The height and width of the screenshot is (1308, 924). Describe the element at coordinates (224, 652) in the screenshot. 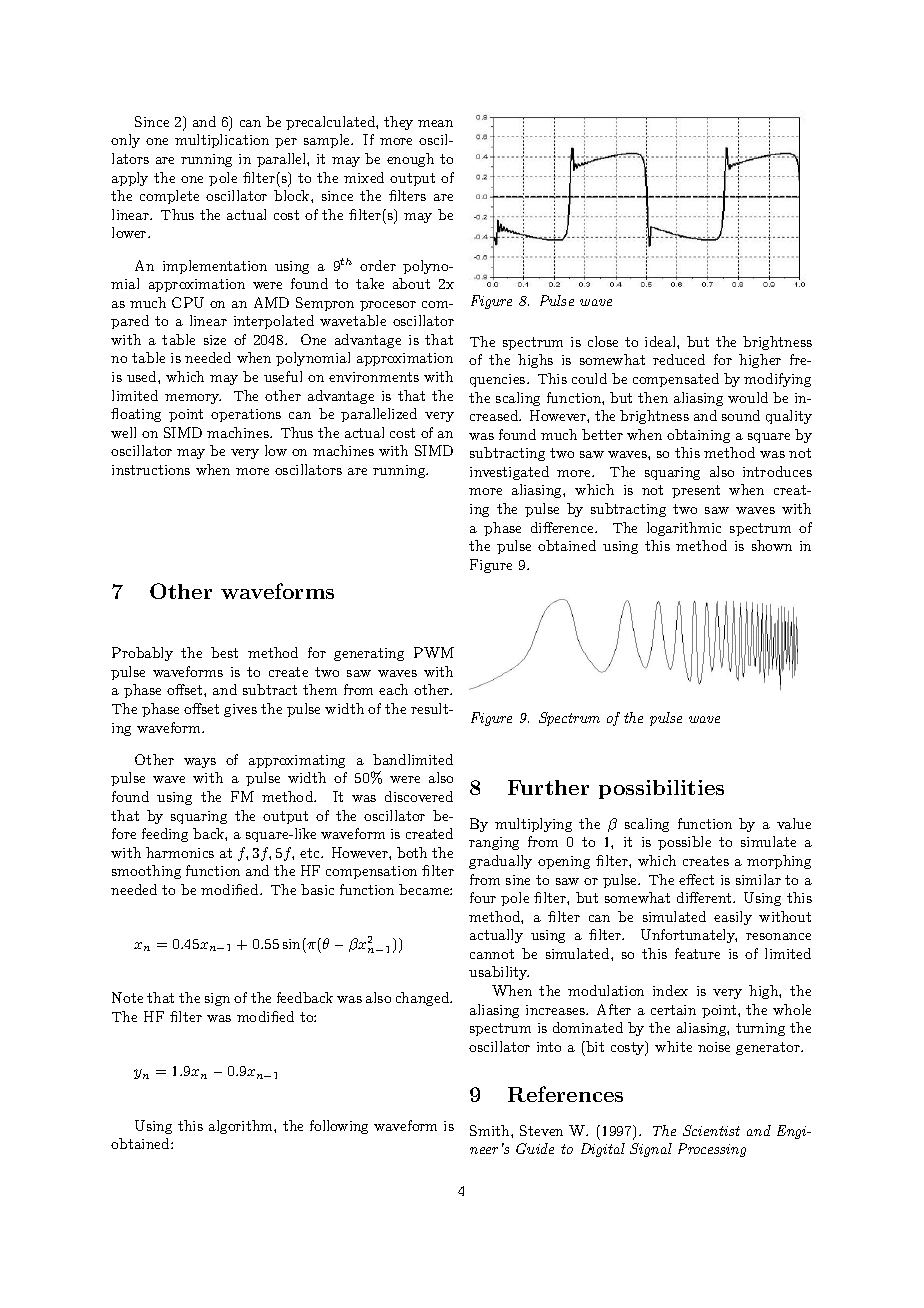

I see `best` at that location.
